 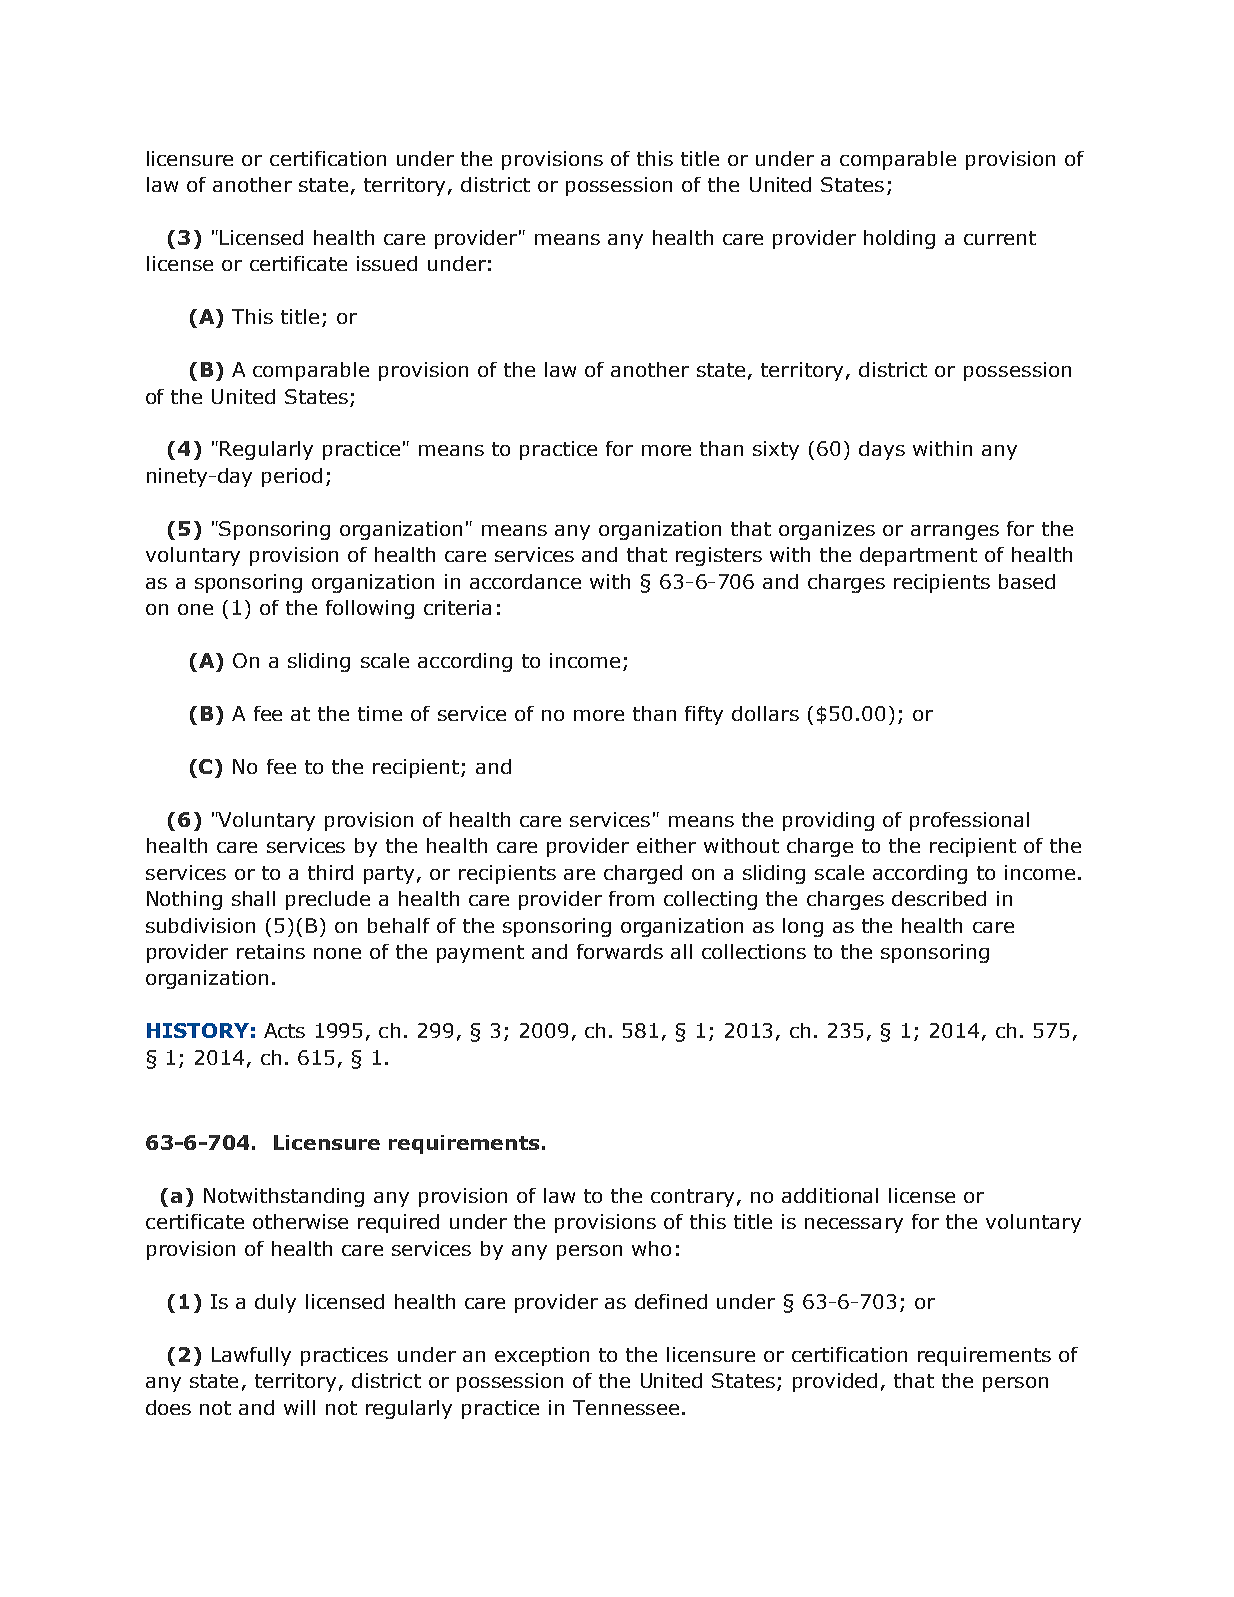 I want to click on provided, so click(x=835, y=1382).
